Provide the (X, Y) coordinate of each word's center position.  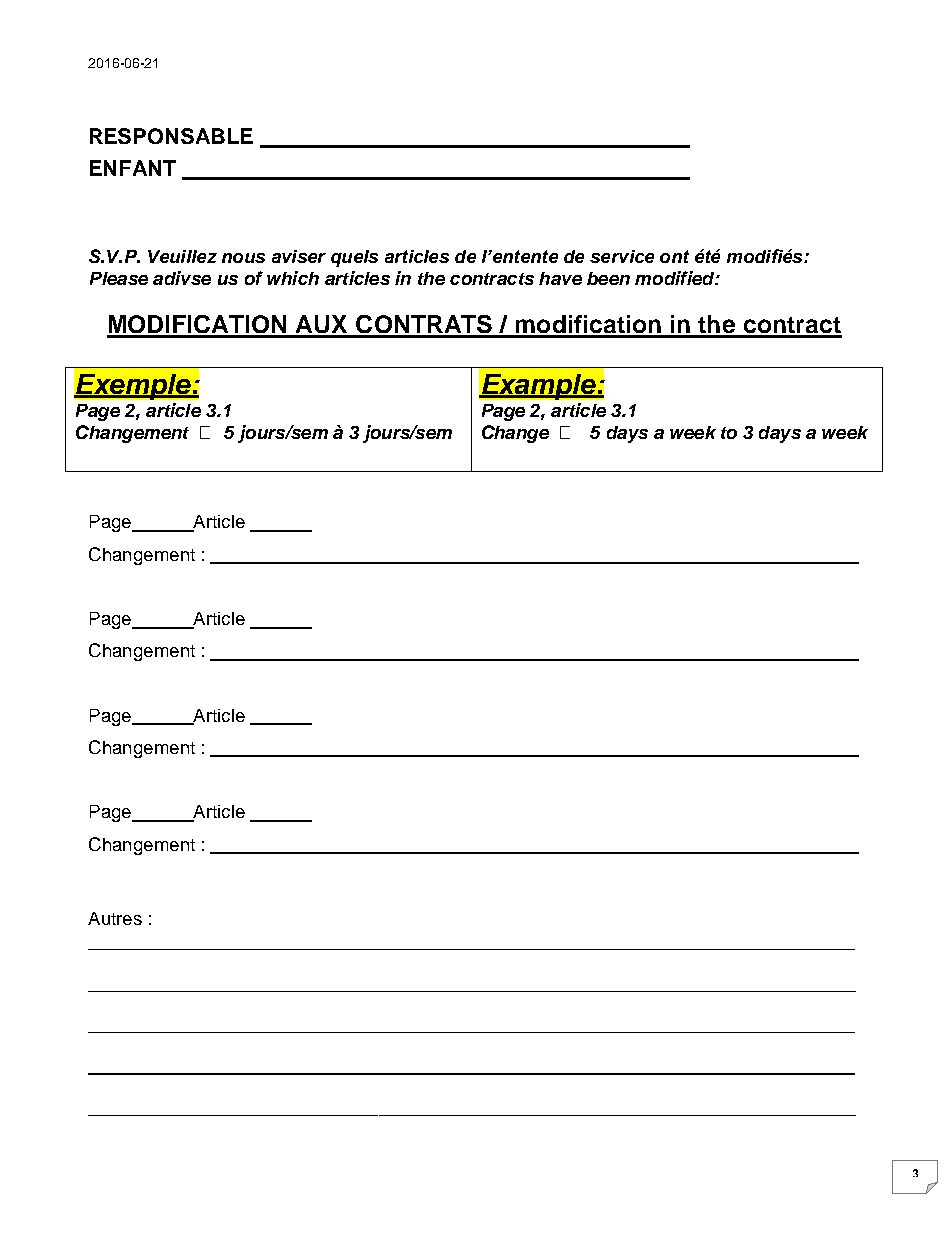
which (293, 278)
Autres (115, 918)
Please (119, 278)
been (608, 278)
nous (243, 258)
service (622, 256)
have (560, 278)
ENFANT (133, 168)
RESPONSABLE (171, 136)
